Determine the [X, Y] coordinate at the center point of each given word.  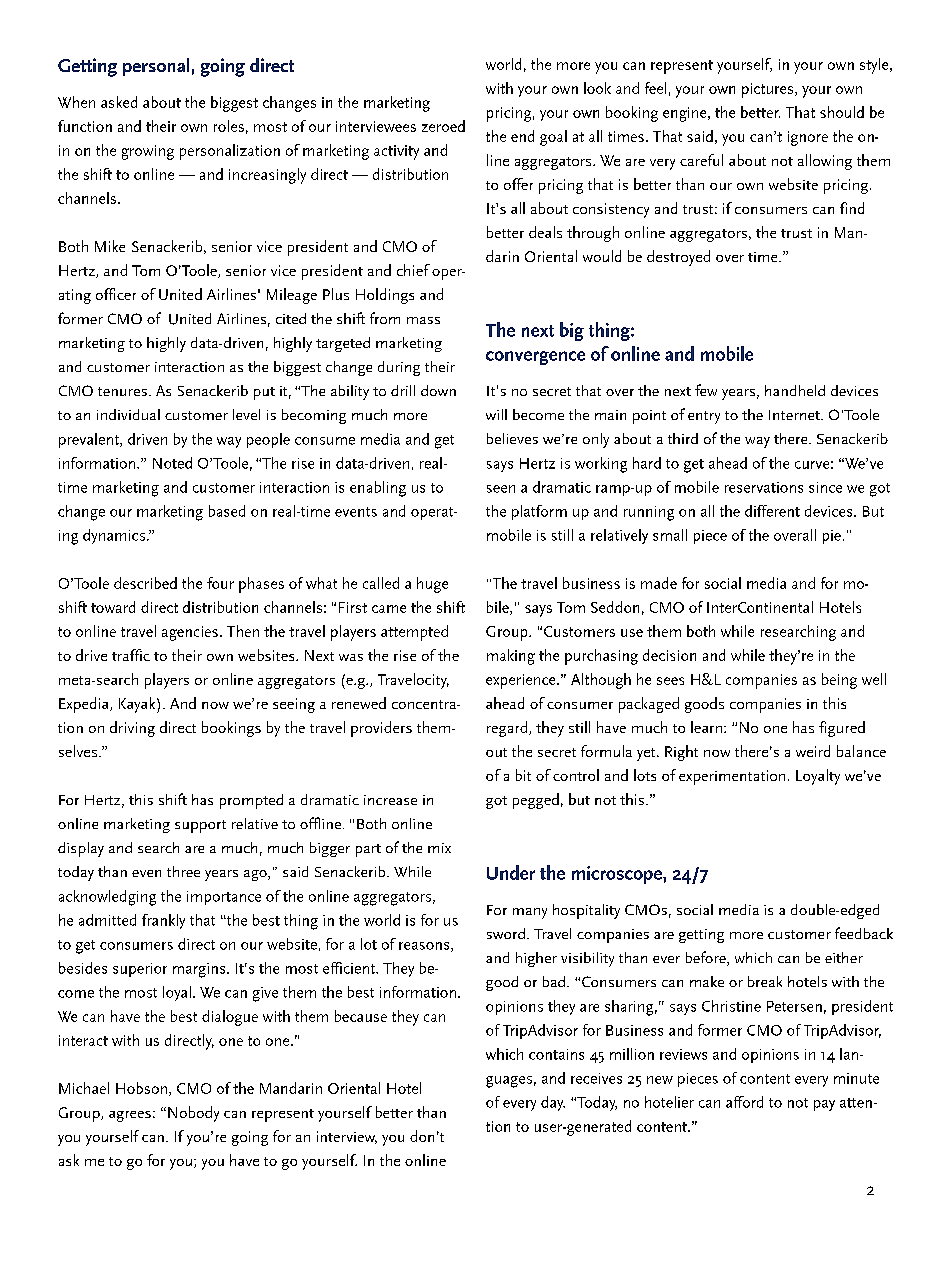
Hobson [141, 1088]
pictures [769, 90]
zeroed [443, 126]
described [145, 583]
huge [432, 585]
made [659, 583]
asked [119, 102]
